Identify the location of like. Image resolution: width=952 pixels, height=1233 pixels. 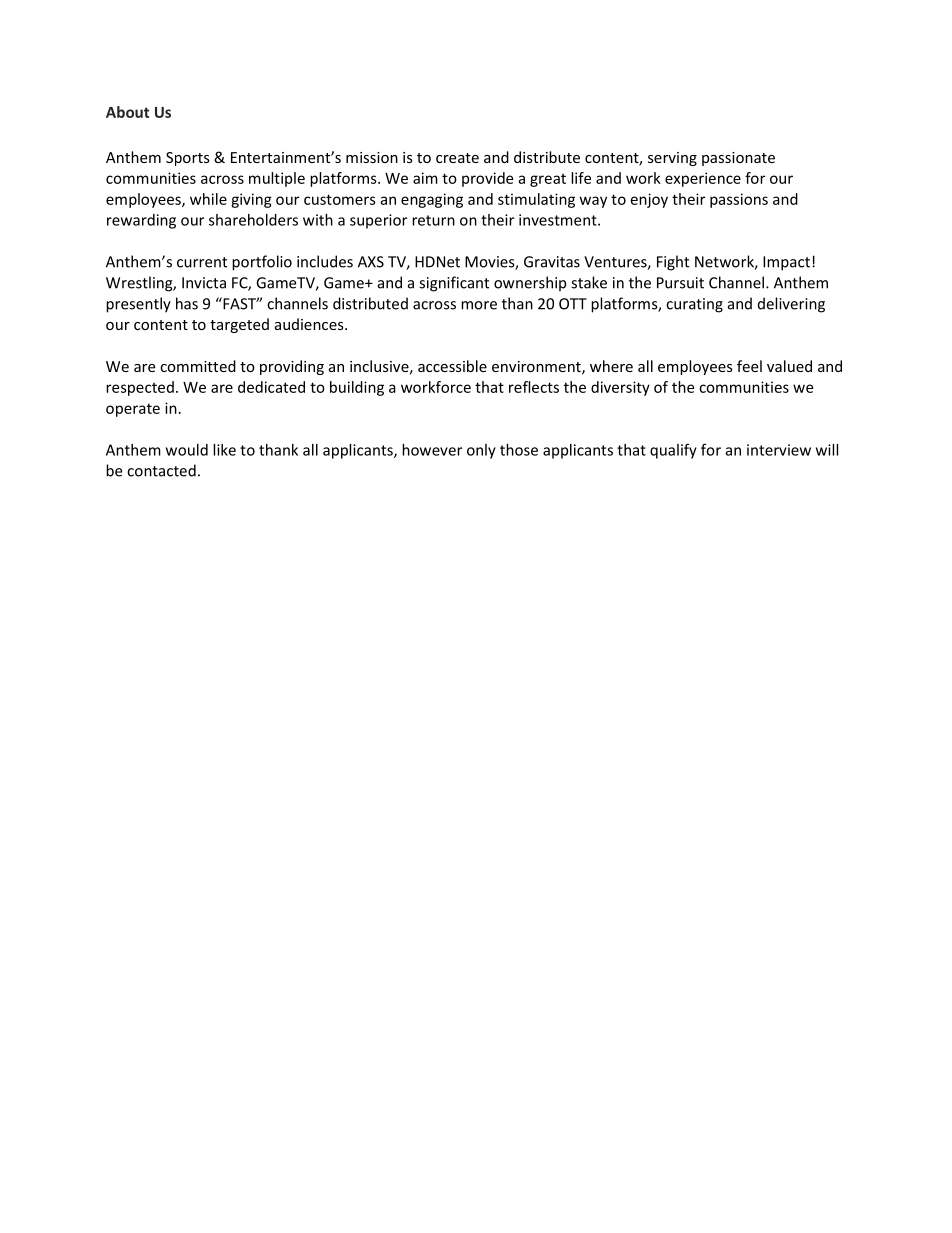
(224, 450).
